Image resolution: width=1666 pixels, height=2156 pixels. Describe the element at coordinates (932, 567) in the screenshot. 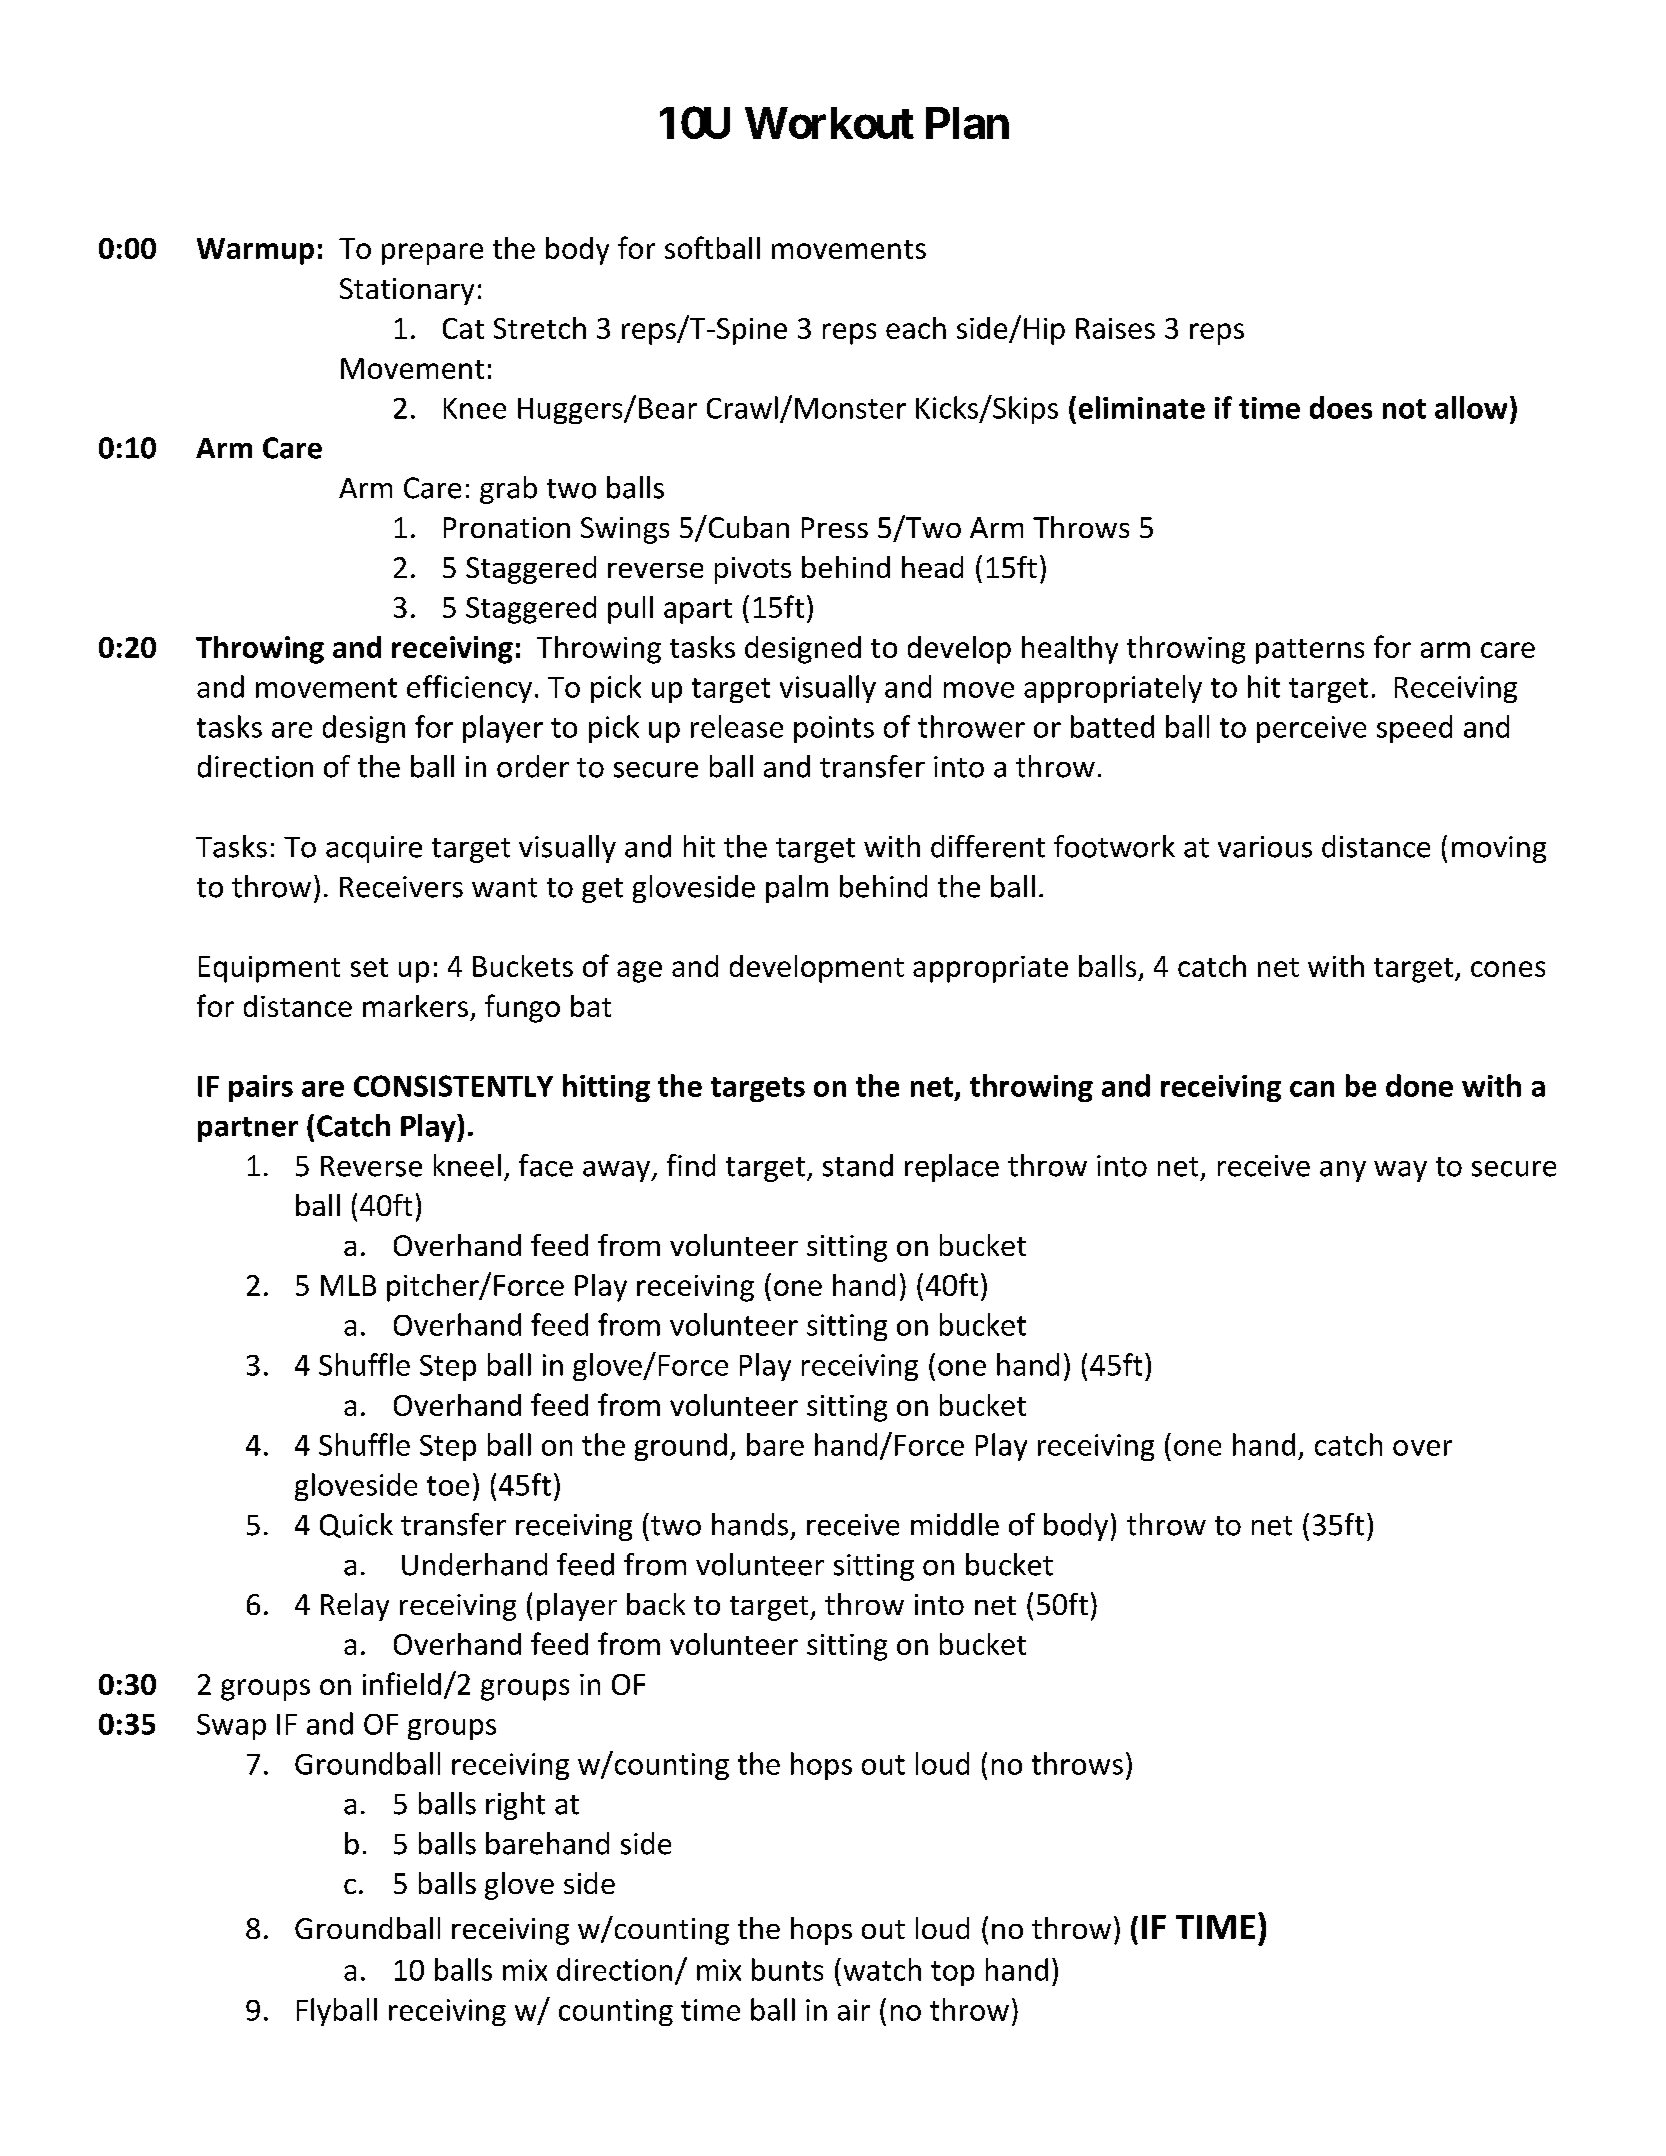

I see `head` at that location.
